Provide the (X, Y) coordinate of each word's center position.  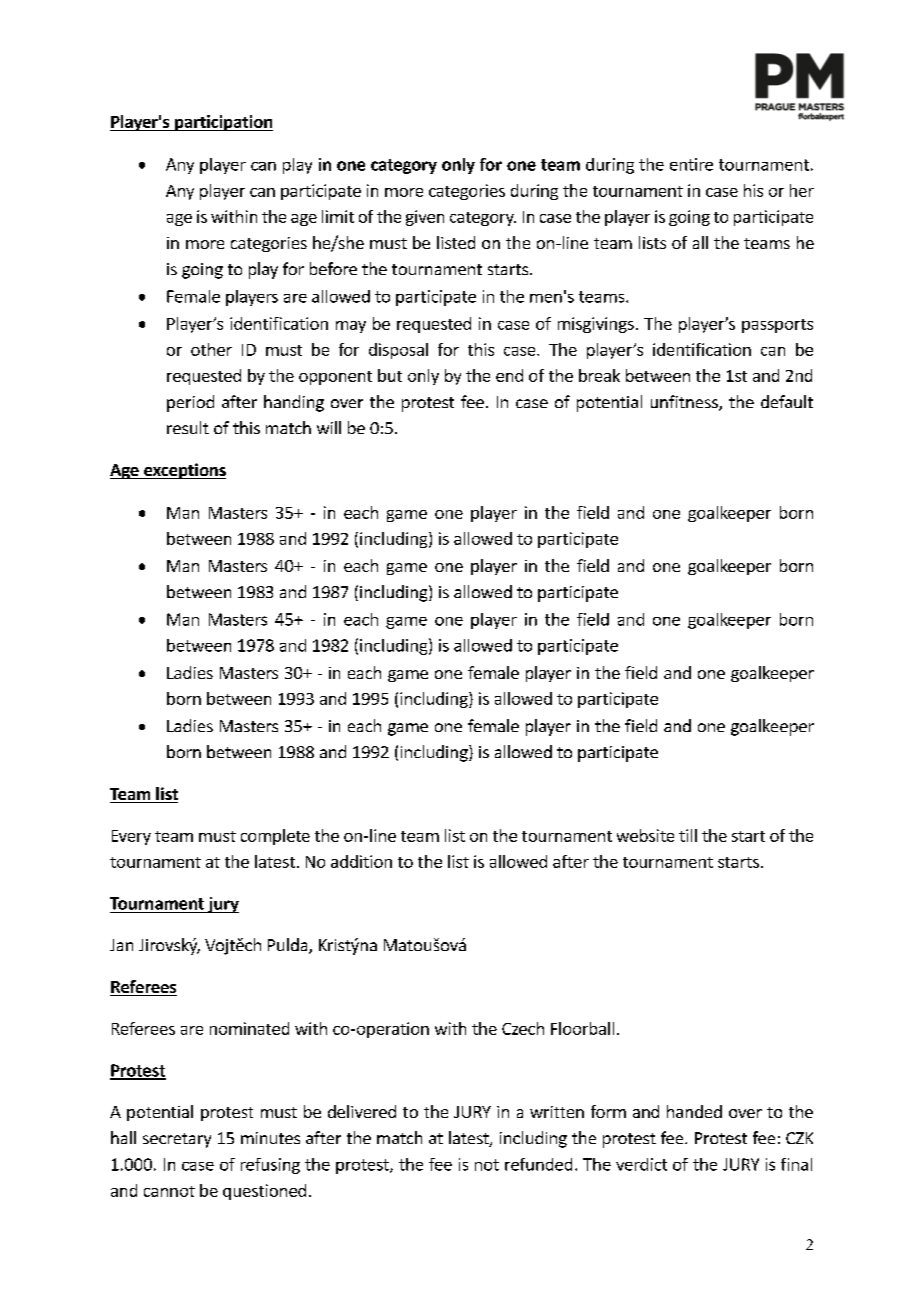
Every (131, 837)
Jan (121, 945)
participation (223, 123)
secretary (177, 1140)
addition (361, 861)
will (329, 427)
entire (691, 164)
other (211, 349)
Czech (523, 1028)
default (787, 401)
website (645, 835)
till (688, 835)
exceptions (184, 471)
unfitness (685, 403)
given (425, 218)
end (509, 375)
